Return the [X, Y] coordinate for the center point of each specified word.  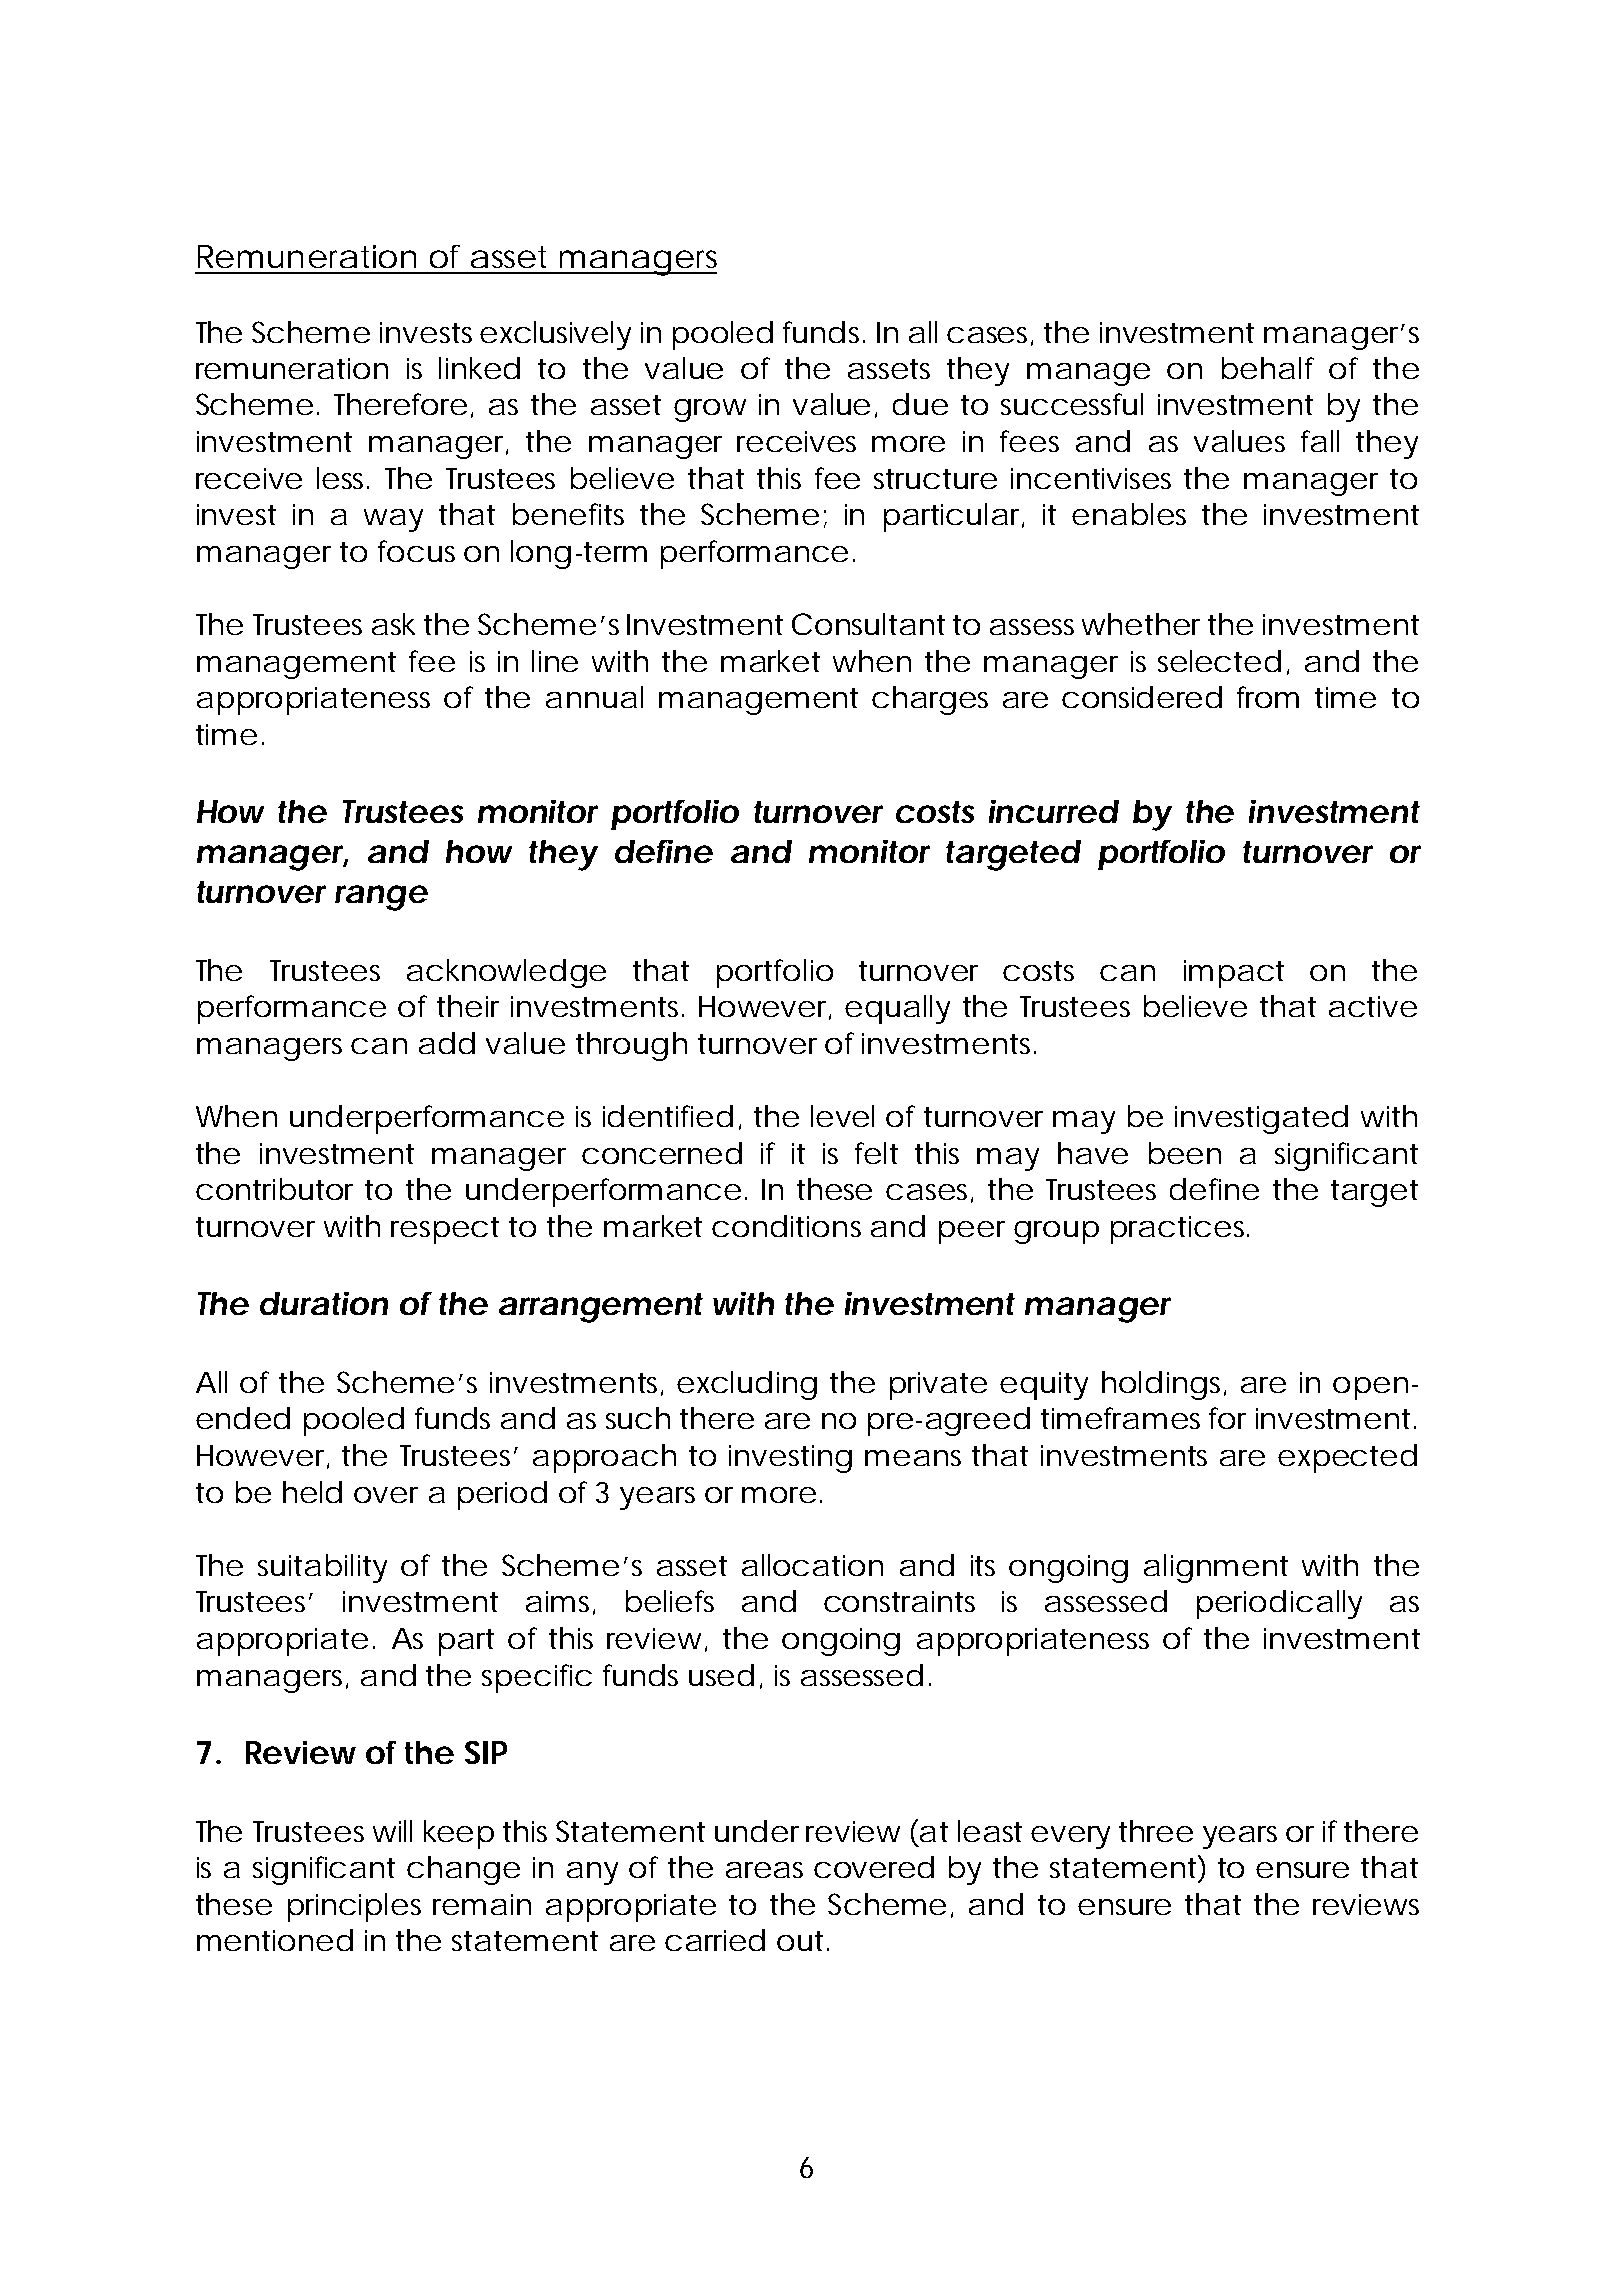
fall [1320, 441]
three [1156, 1831]
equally [897, 1009]
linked [479, 368]
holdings [1164, 1385]
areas [764, 1870]
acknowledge [506, 973]
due [920, 404]
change [463, 1870]
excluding [747, 1385]
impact [1234, 974]
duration [324, 1303]
